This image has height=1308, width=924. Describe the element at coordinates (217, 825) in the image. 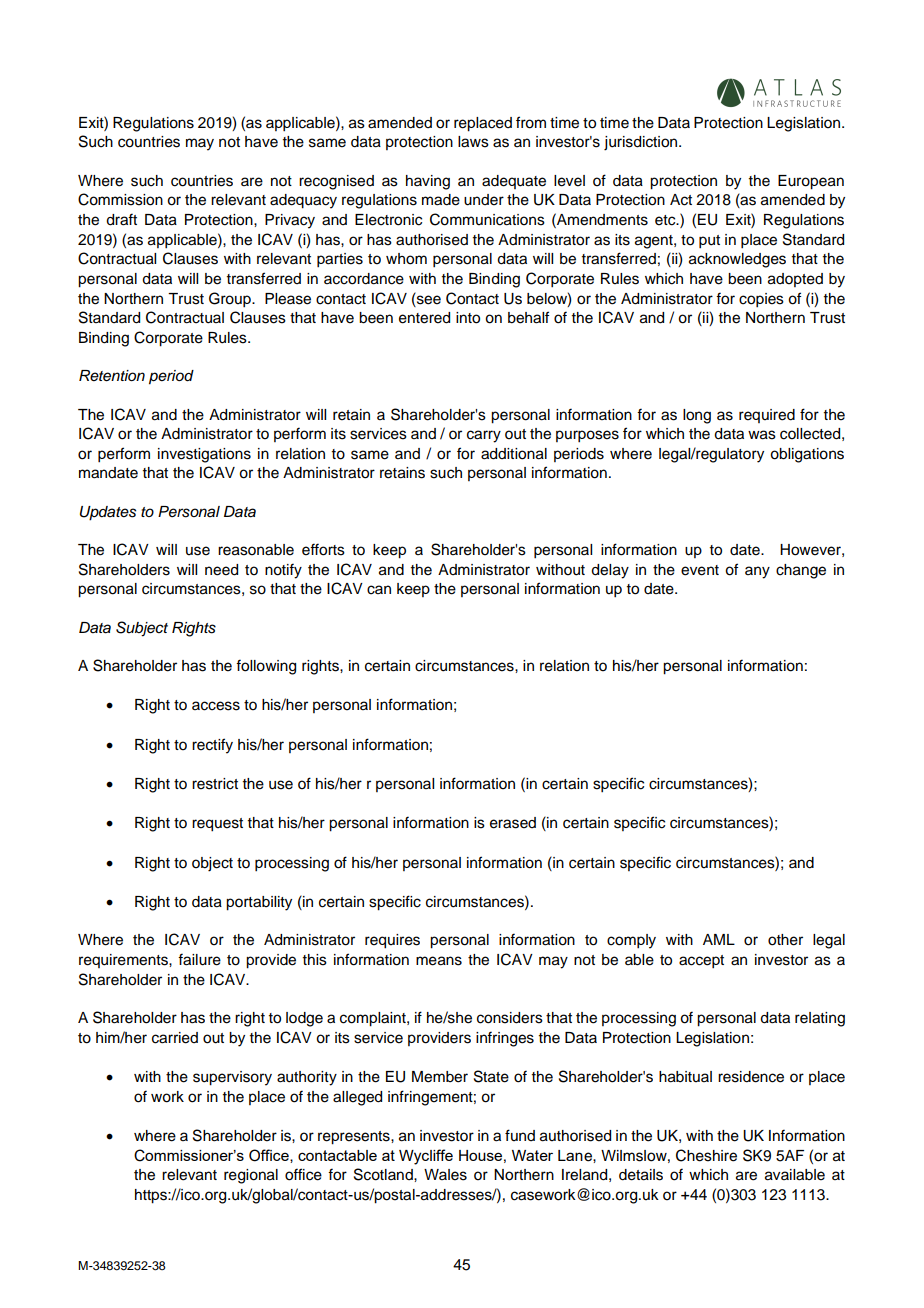

I see `request` at that location.
